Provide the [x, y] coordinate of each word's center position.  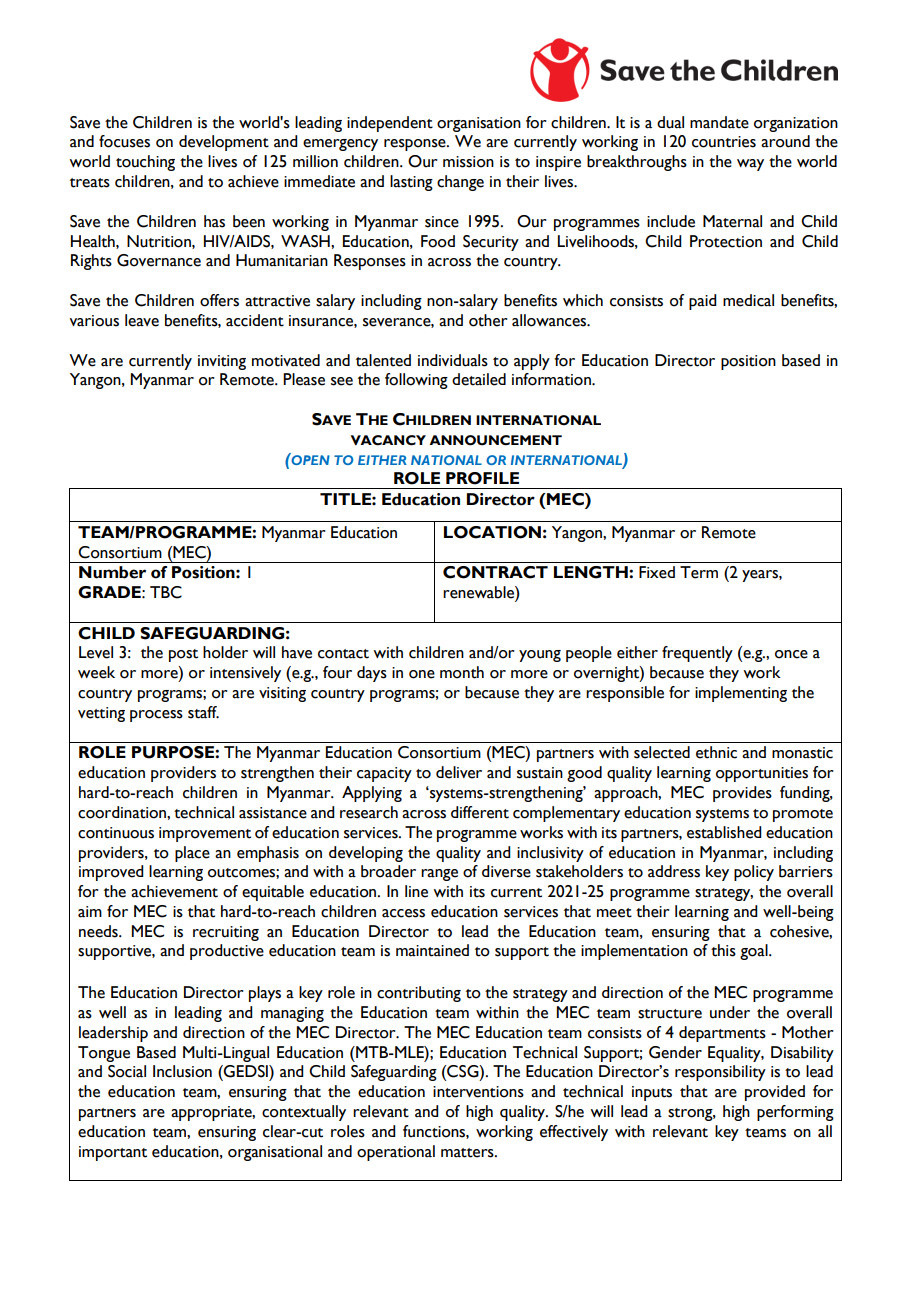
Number [112, 572]
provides [742, 794]
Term [699, 572]
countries [724, 142]
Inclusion [182, 1071]
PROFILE [482, 478]
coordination [123, 812]
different [480, 812]
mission [468, 162]
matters [468, 1153]
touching [145, 163]
